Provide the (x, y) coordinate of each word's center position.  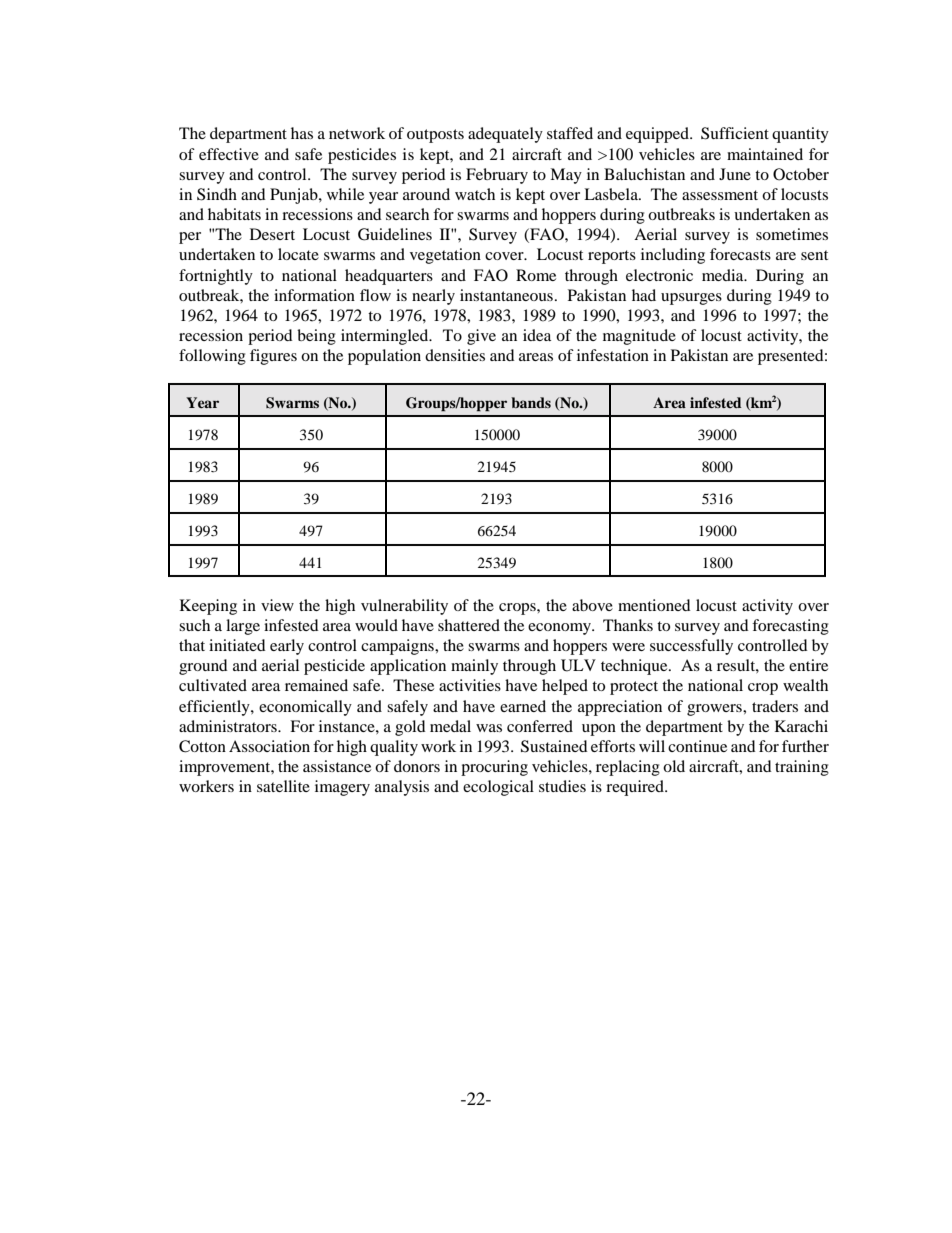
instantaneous (506, 295)
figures (273, 357)
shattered (469, 625)
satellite (283, 786)
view (277, 605)
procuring (494, 768)
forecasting (790, 627)
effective (229, 154)
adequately (505, 135)
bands (531, 402)
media (724, 275)
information (314, 295)
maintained (765, 154)
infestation (613, 355)
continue (697, 746)
